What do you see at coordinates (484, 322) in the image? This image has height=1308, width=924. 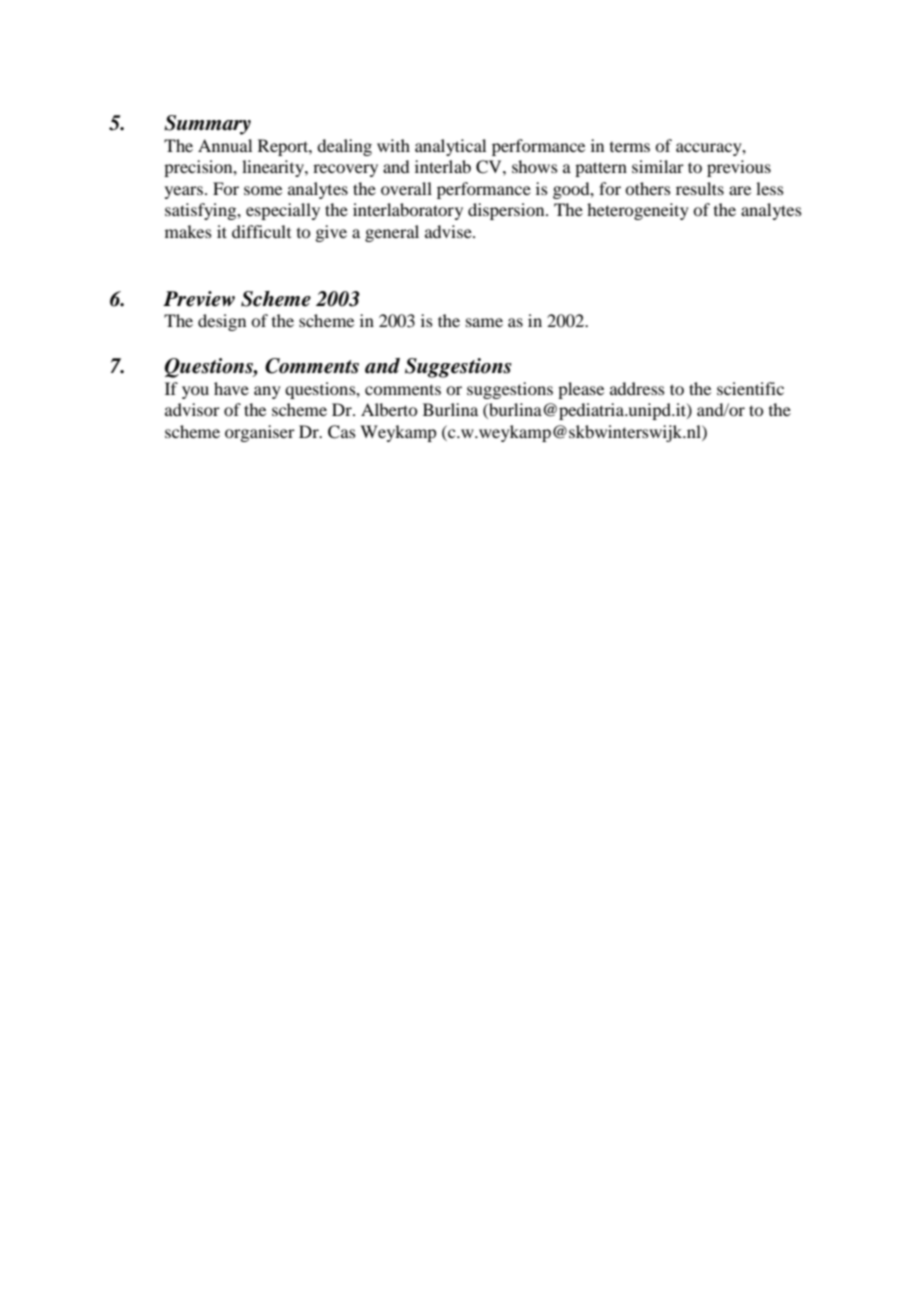 I see `same` at bounding box center [484, 322].
